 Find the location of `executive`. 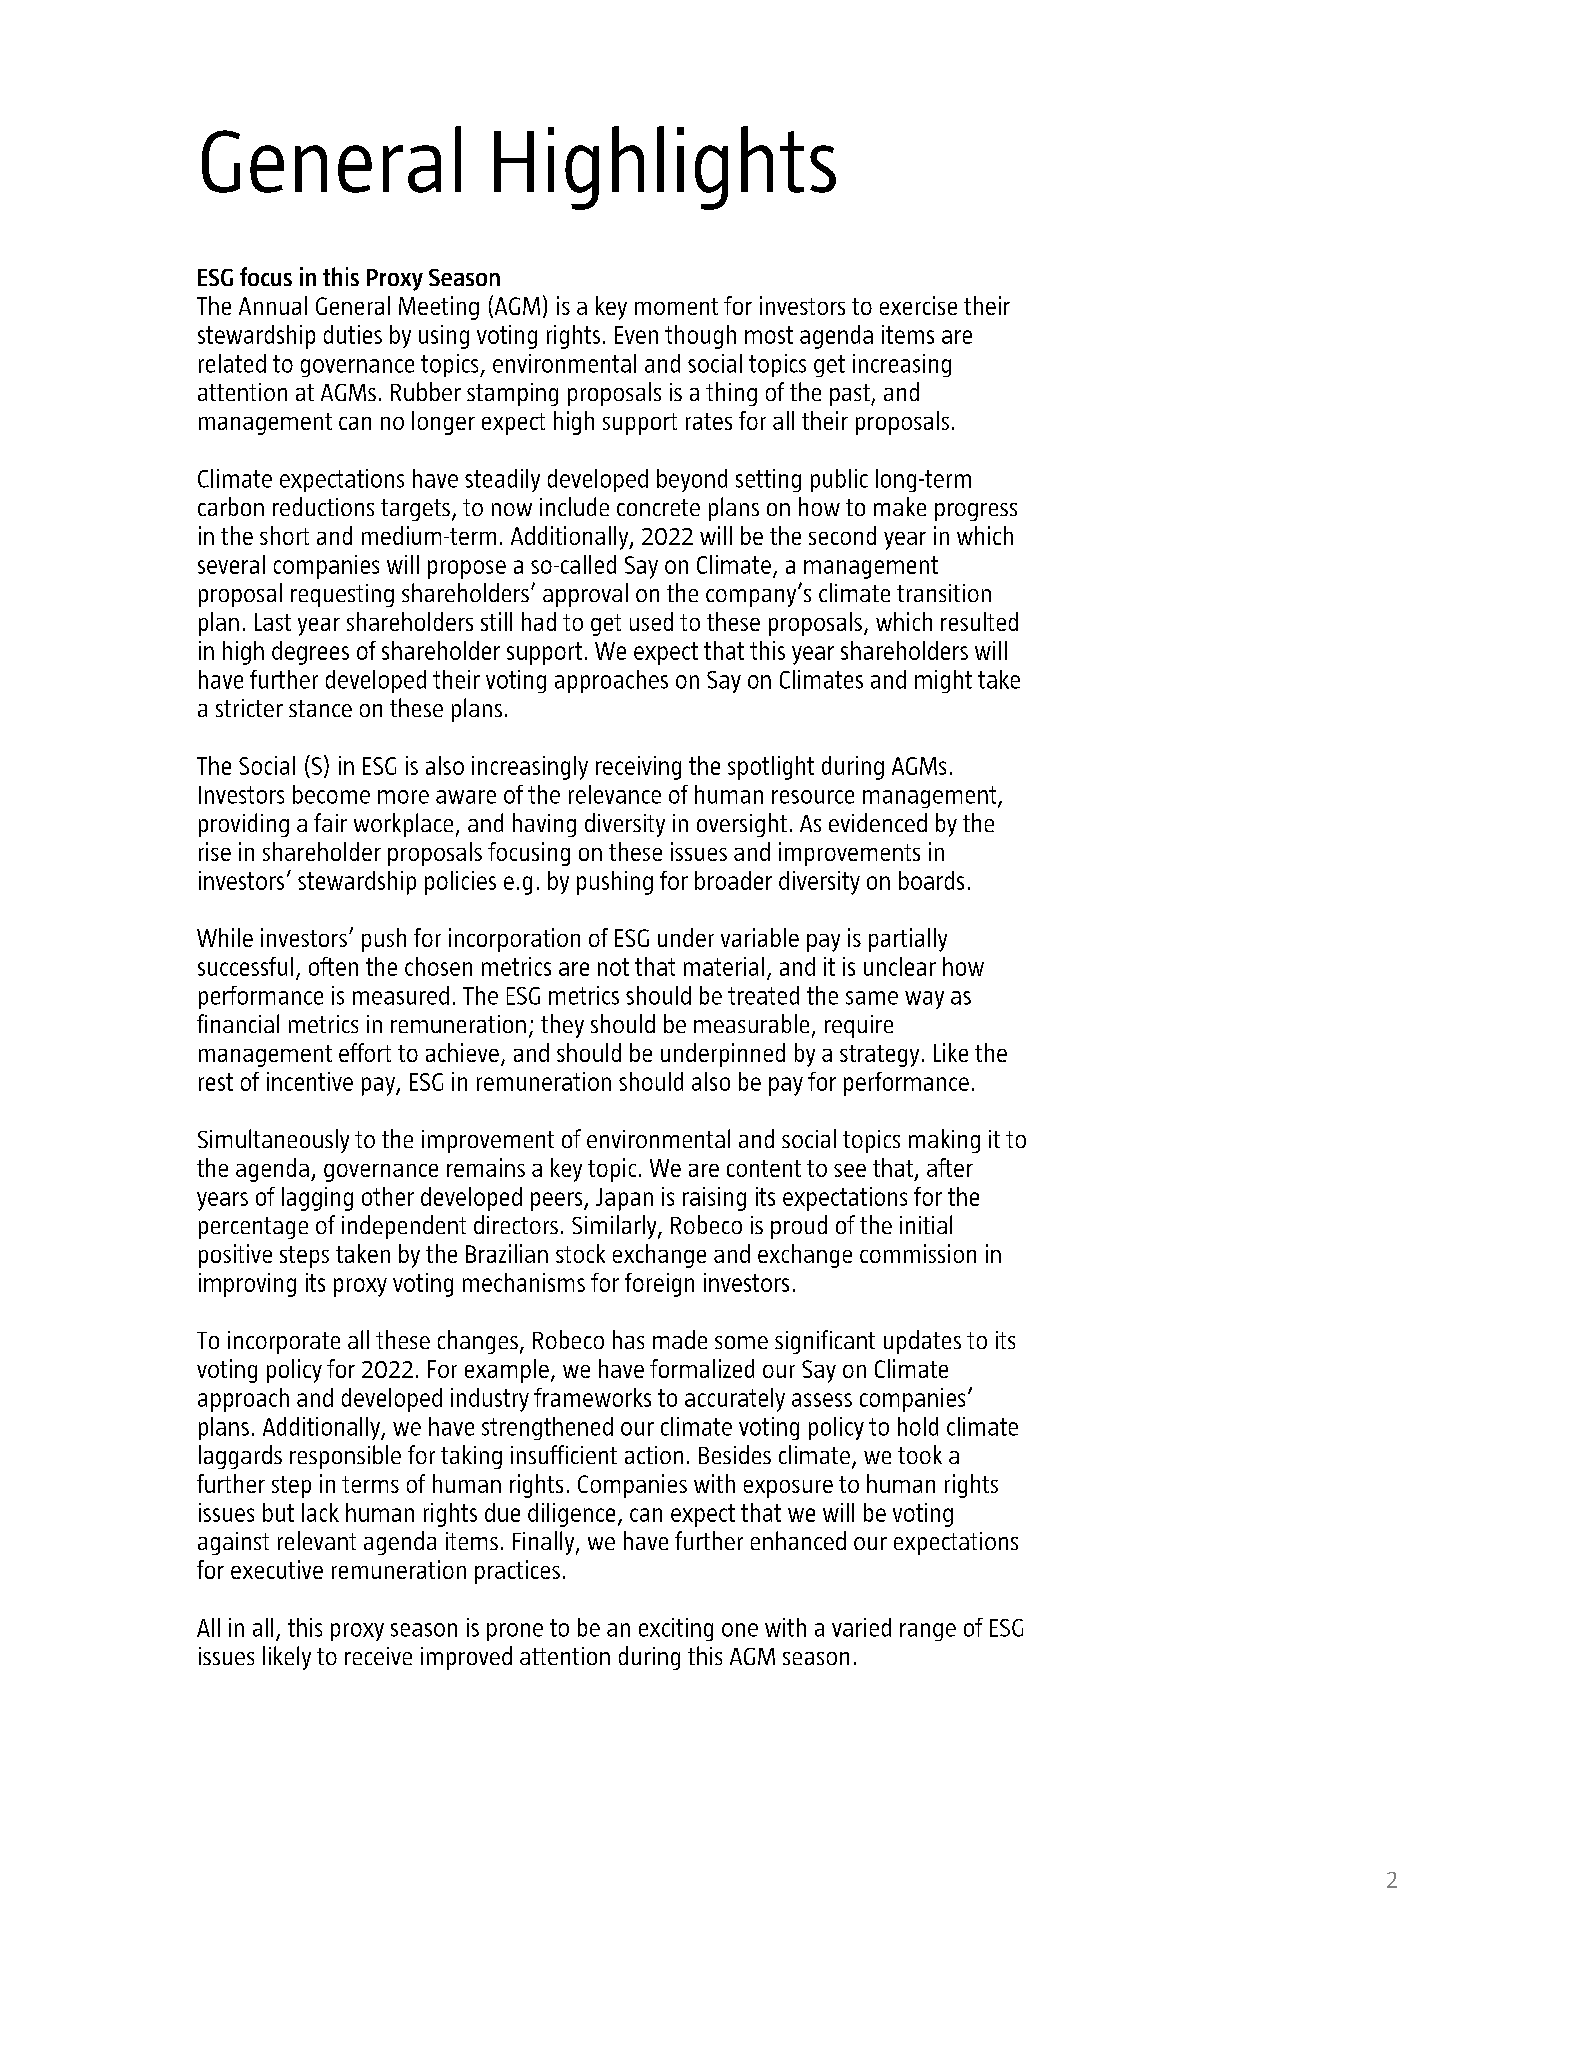

executive is located at coordinates (277, 1569).
